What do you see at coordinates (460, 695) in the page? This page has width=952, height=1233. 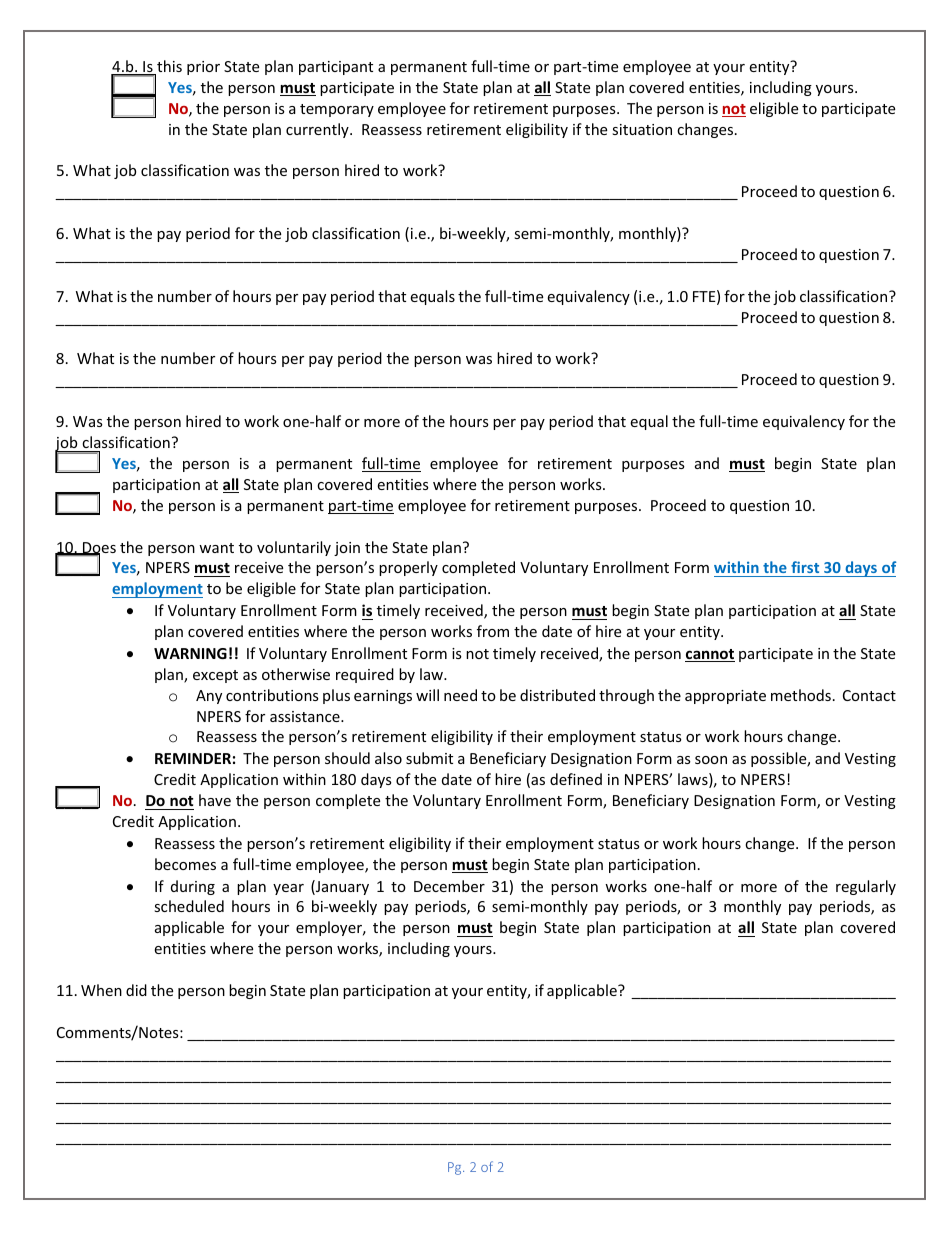 I see `need` at bounding box center [460, 695].
